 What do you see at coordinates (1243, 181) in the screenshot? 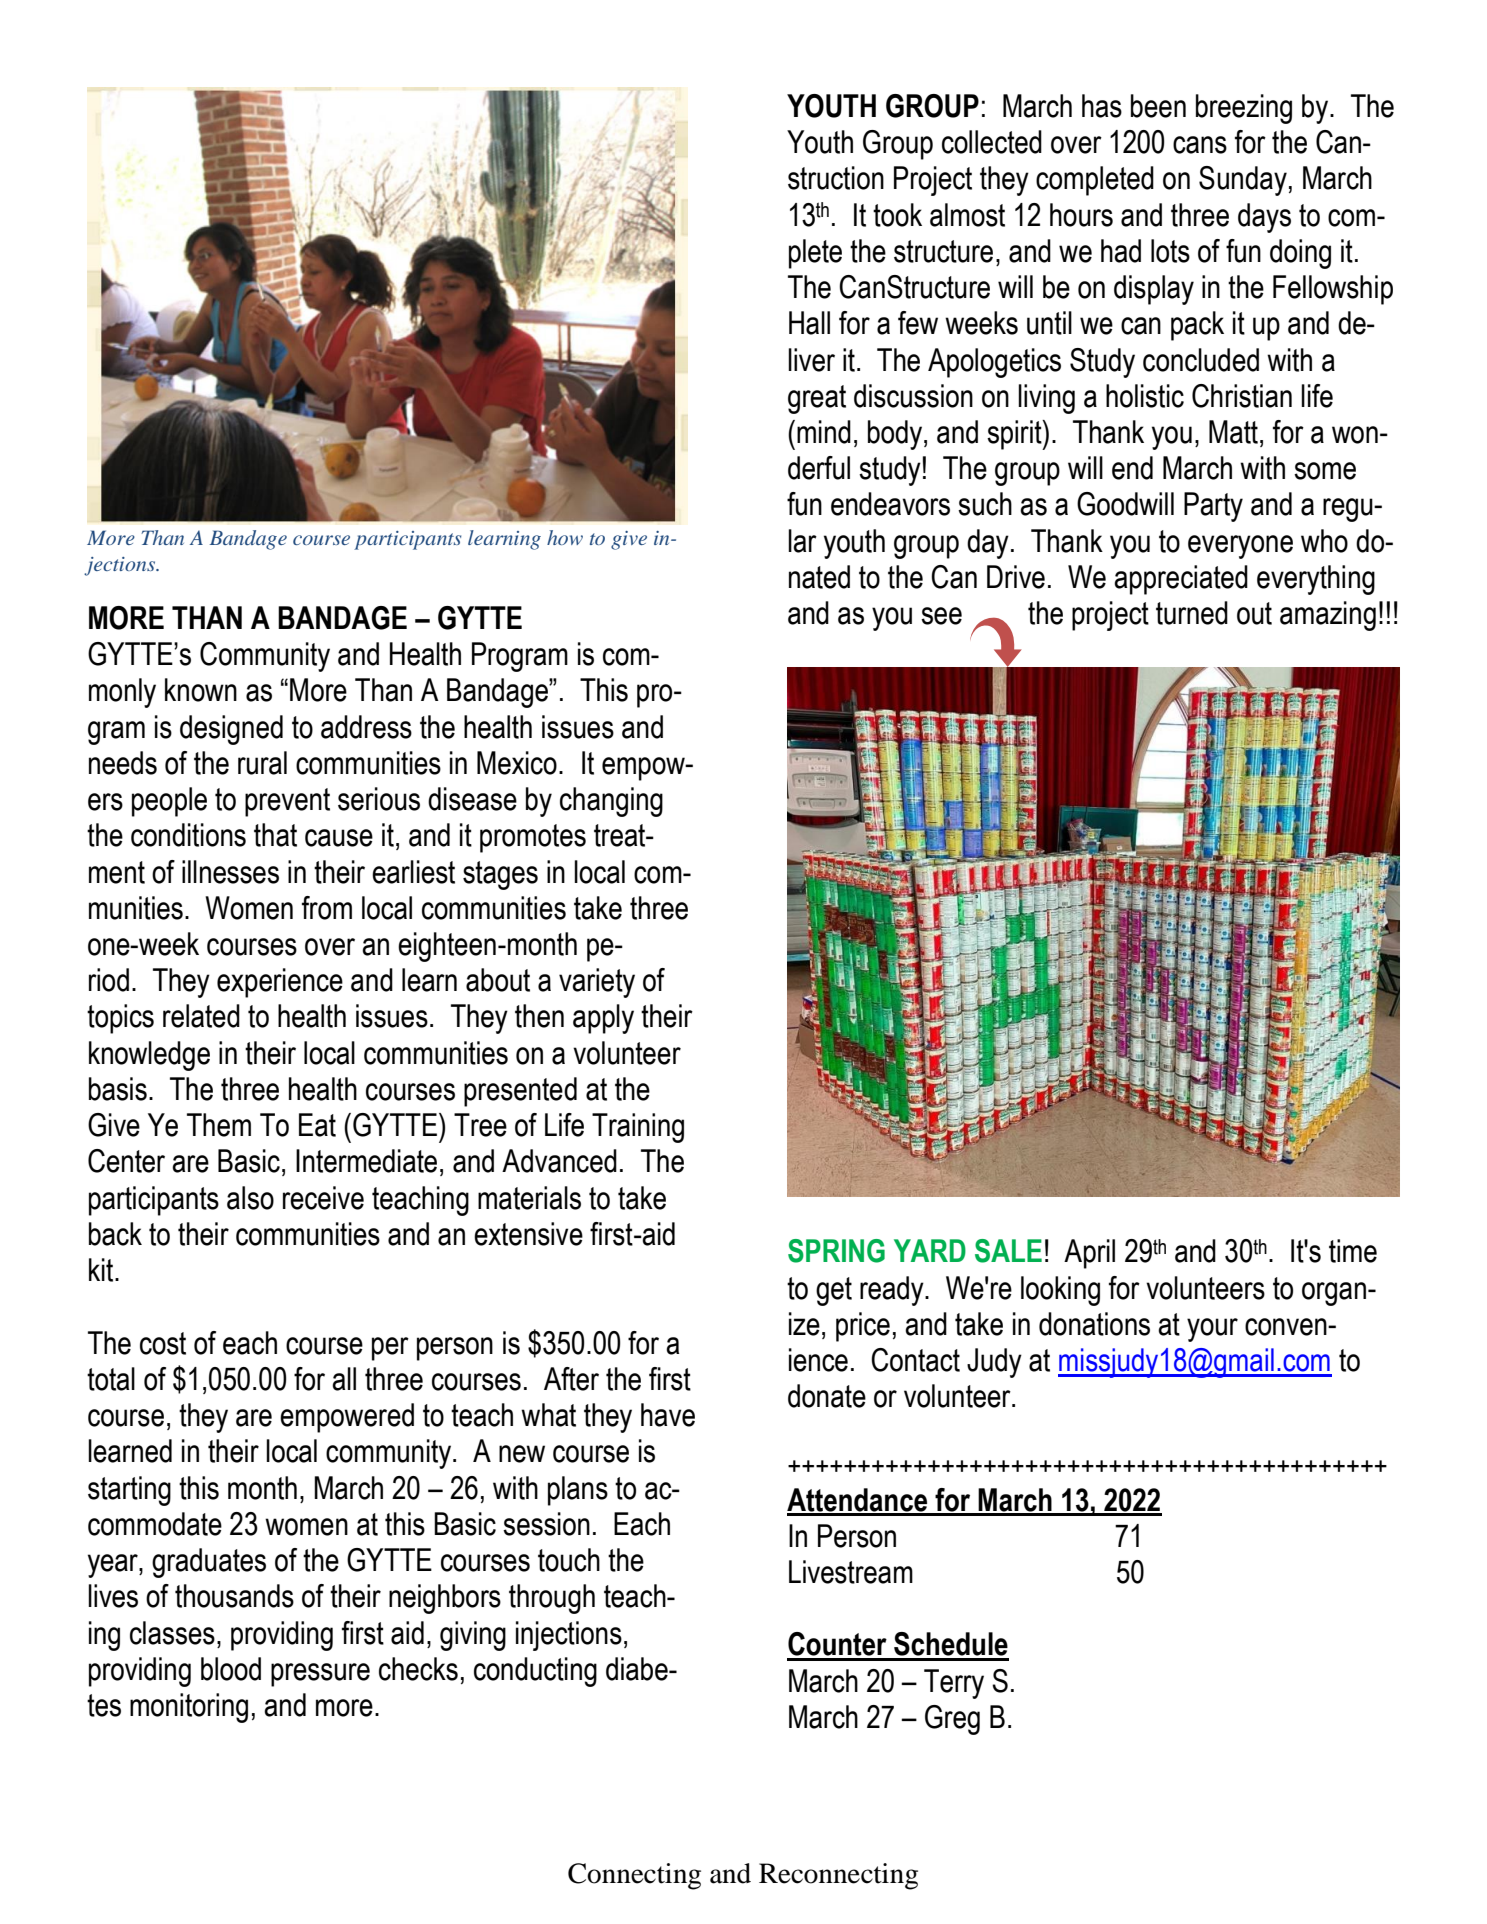
I see `Sunday` at bounding box center [1243, 181].
